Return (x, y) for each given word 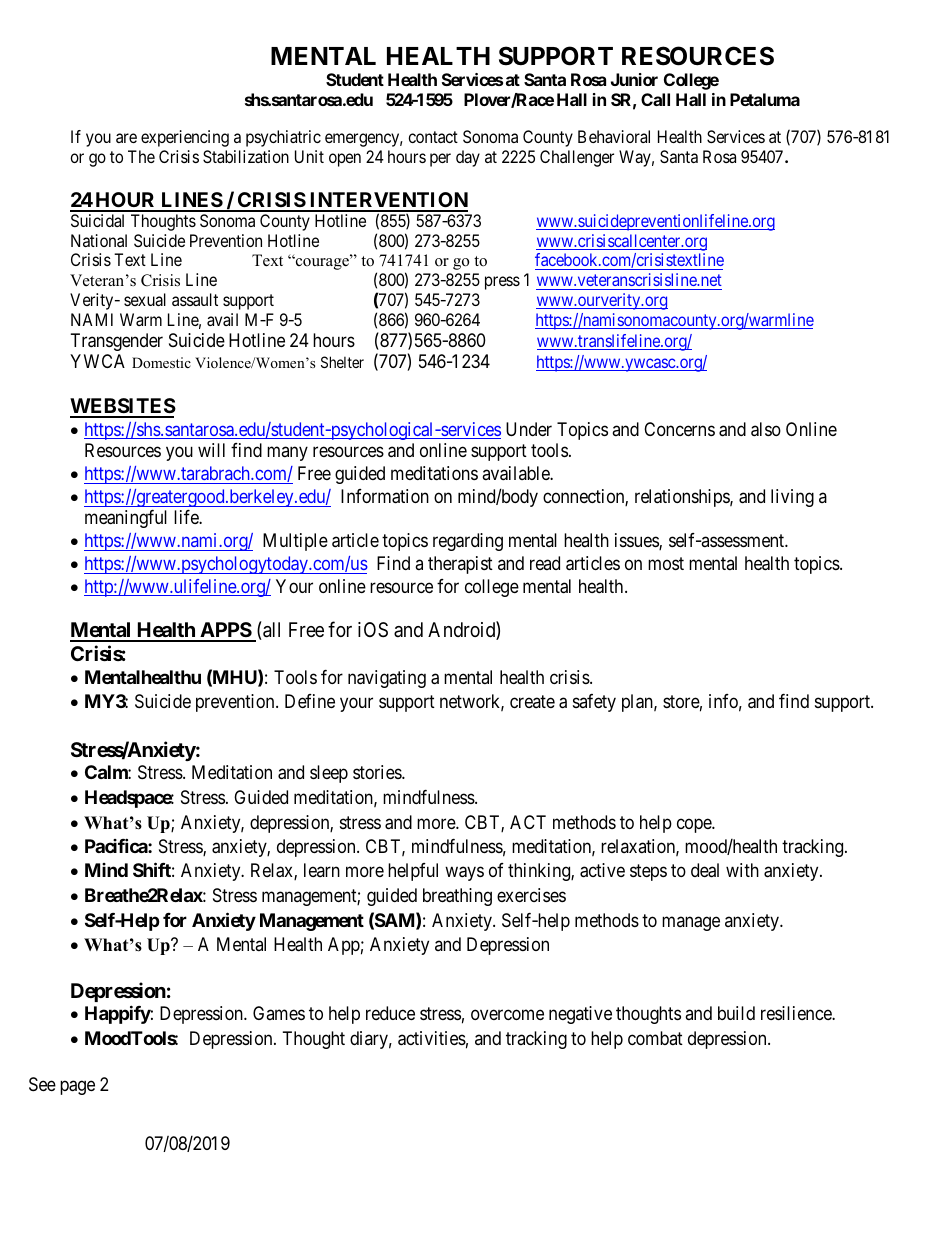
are (126, 138)
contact (433, 137)
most (666, 563)
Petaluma (765, 99)
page (77, 1088)
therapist (460, 565)
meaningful (126, 519)
